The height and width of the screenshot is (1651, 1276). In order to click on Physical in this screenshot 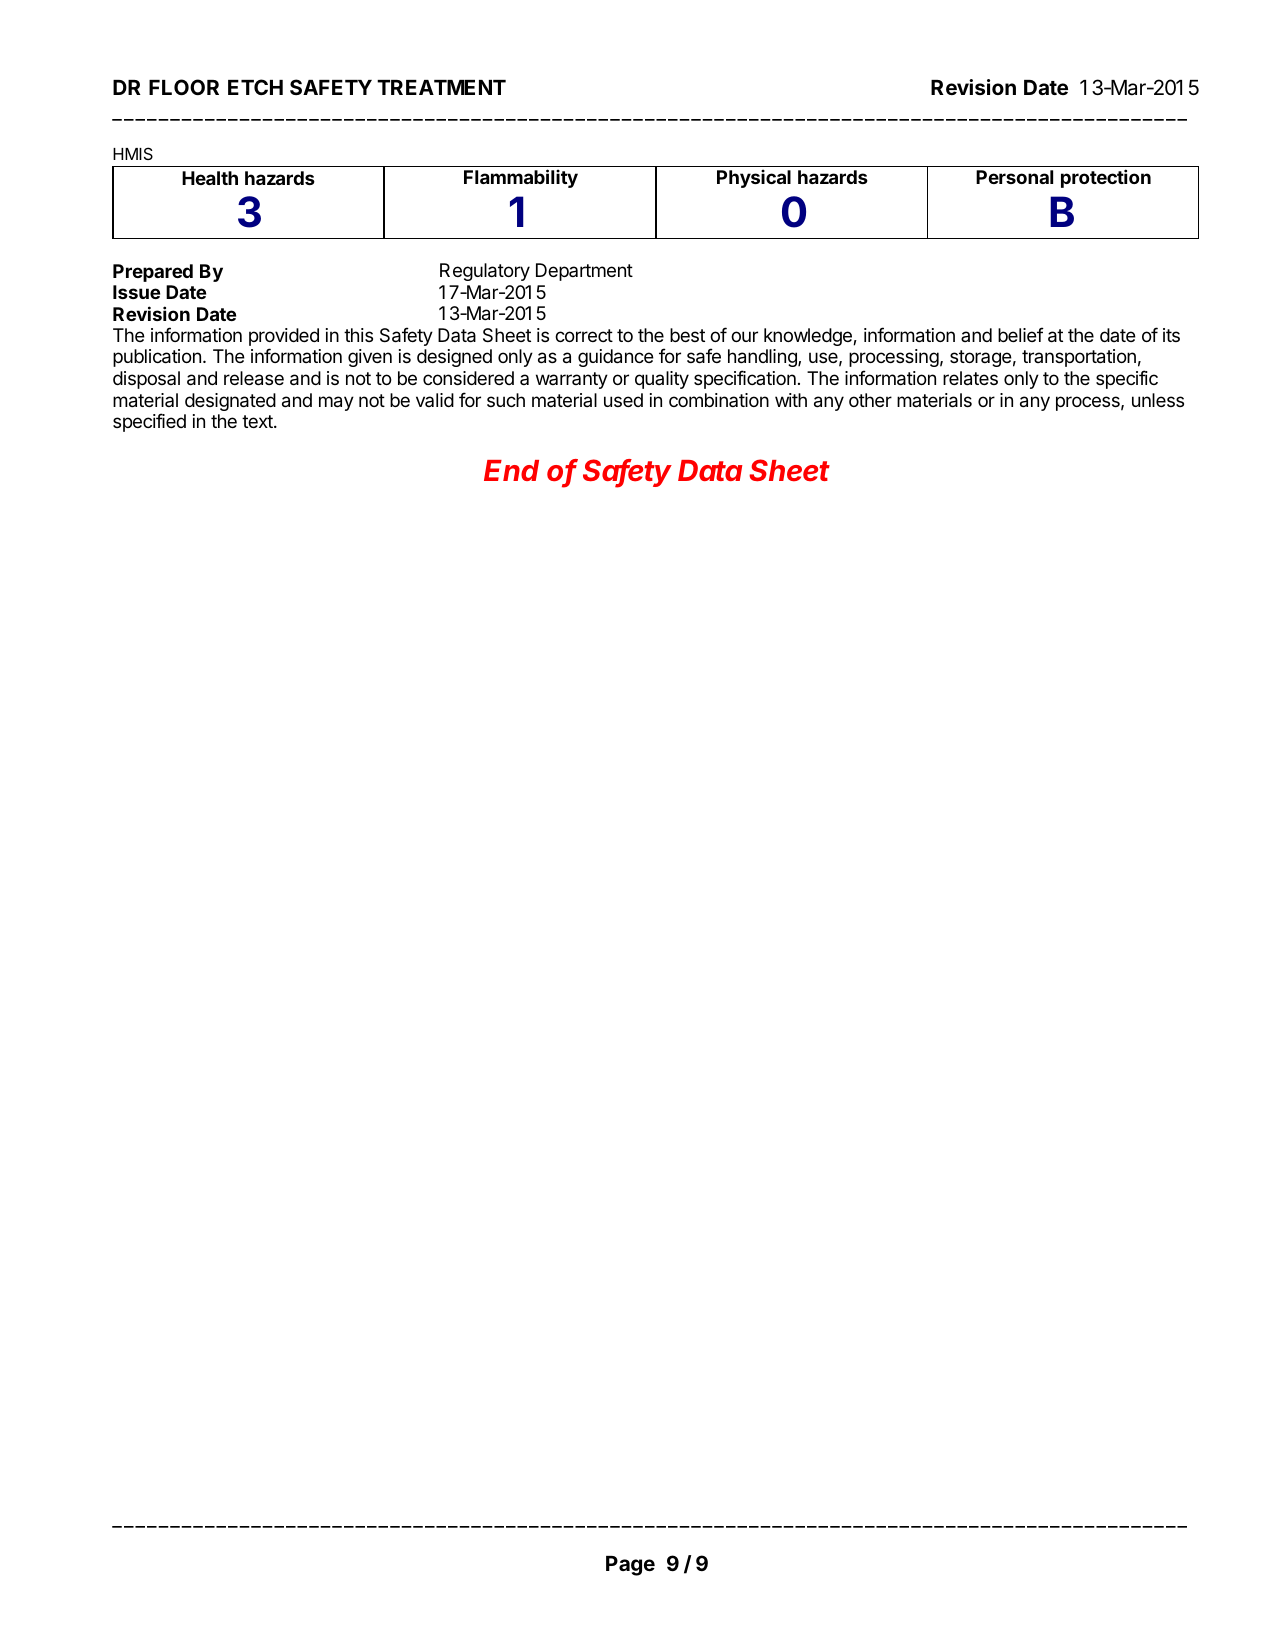, I will do `click(754, 178)`.
